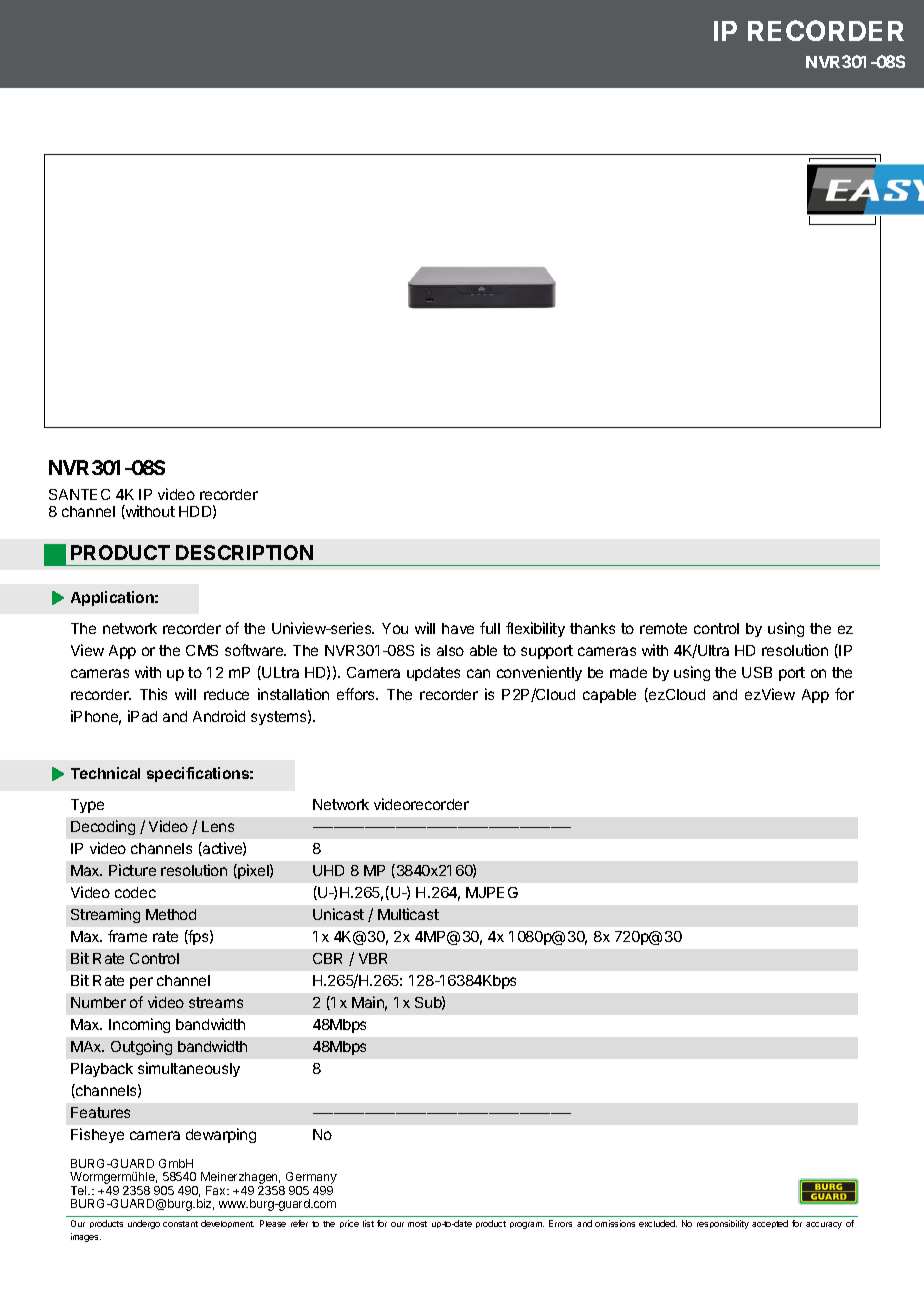 The width and height of the page is (924, 1308). I want to click on have, so click(458, 628).
